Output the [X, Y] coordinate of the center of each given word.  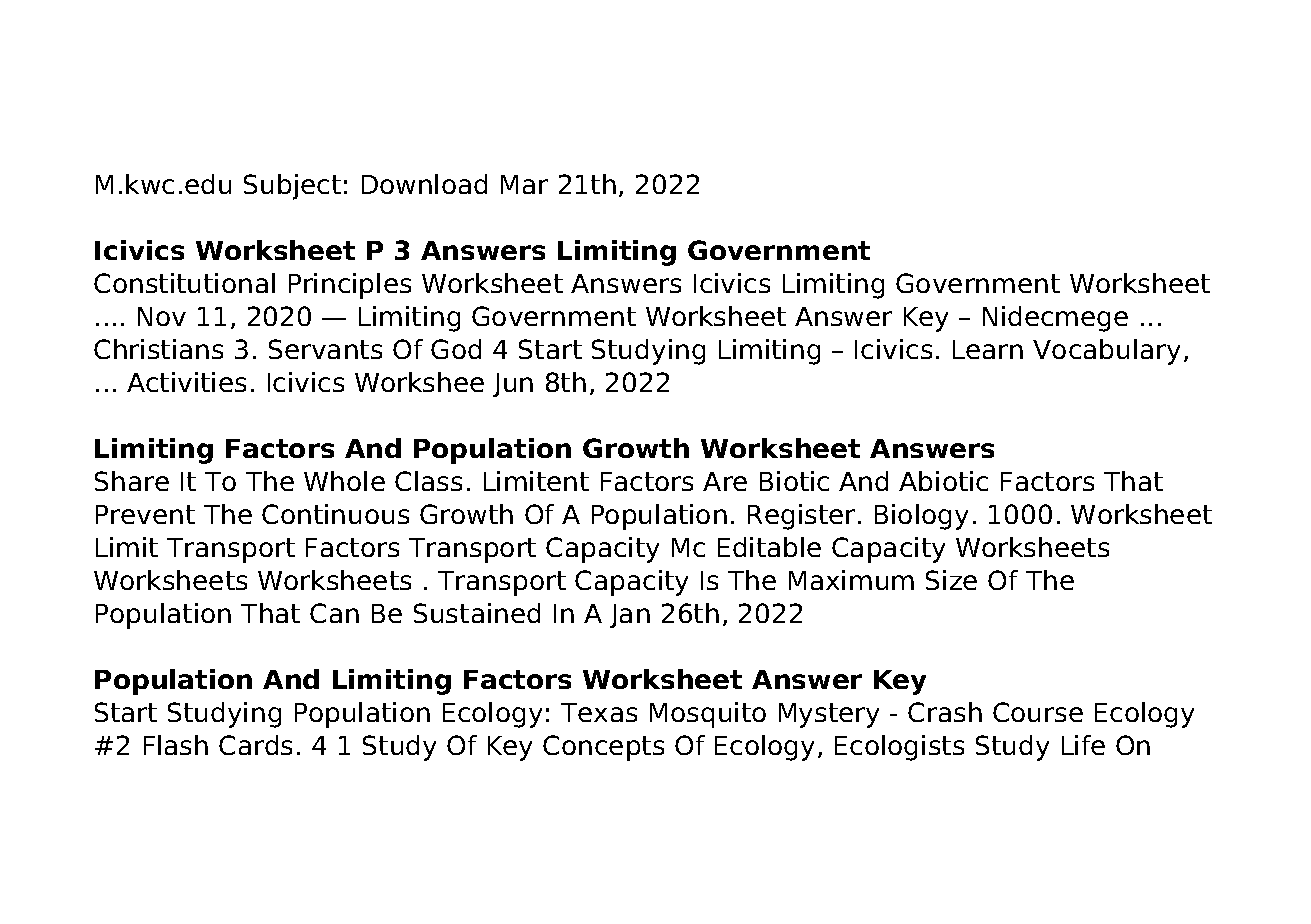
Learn [988, 349]
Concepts [603, 748]
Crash [945, 712]
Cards [255, 745]
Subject [292, 187]
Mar [524, 184]
